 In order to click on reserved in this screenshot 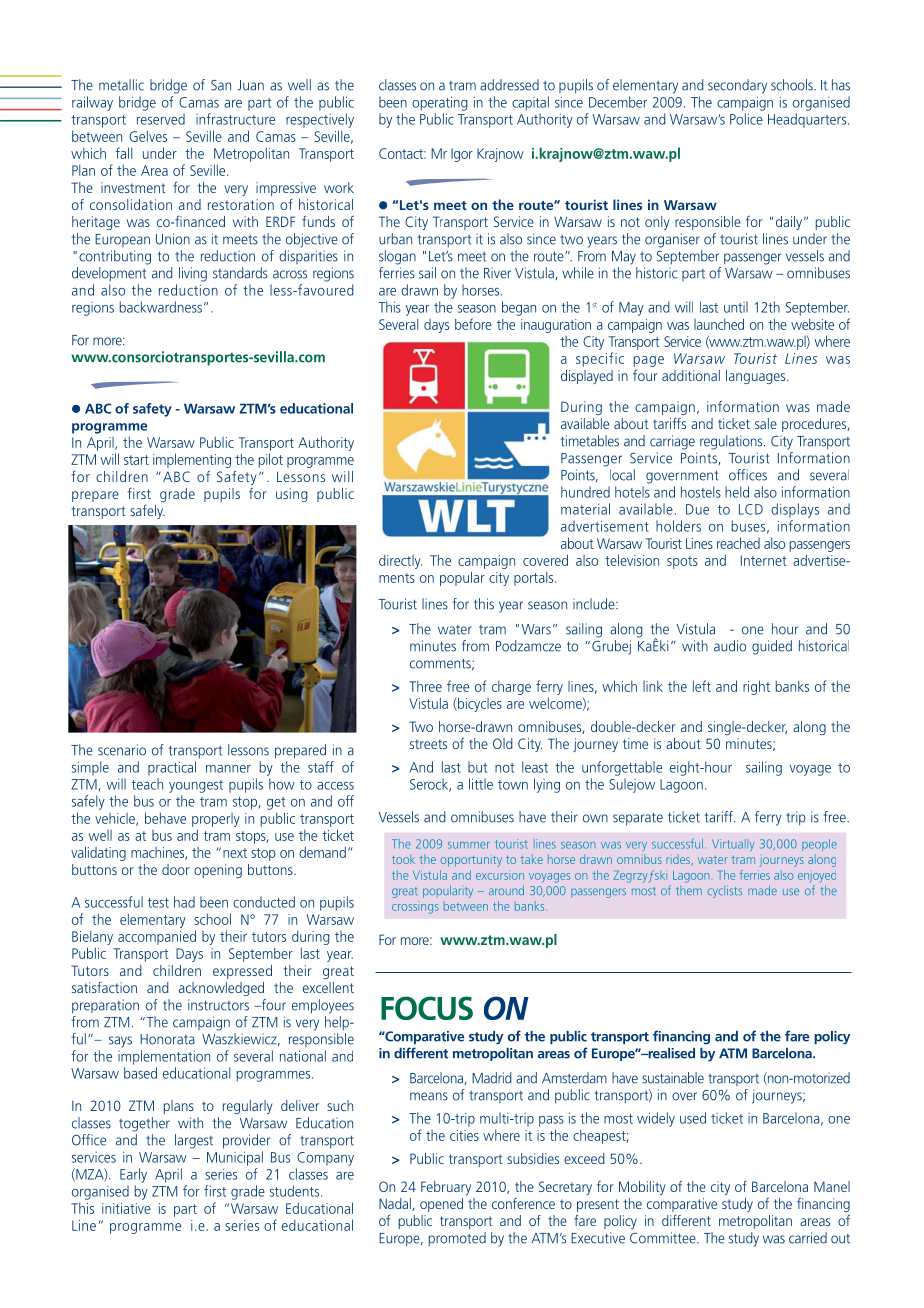, I will do `click(161, 119)`.
